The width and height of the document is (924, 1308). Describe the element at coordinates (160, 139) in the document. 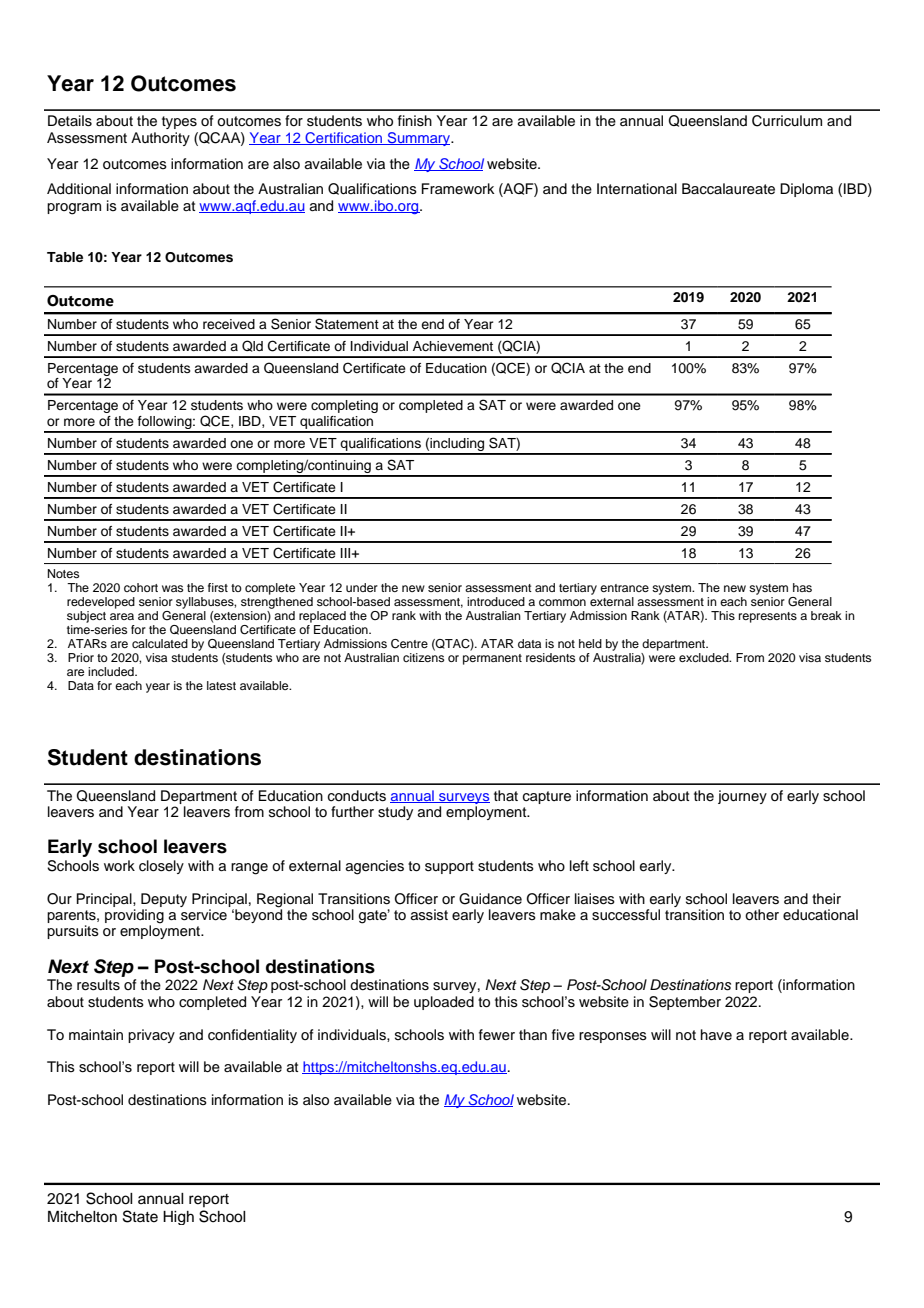

I see `Authority` at that location.
